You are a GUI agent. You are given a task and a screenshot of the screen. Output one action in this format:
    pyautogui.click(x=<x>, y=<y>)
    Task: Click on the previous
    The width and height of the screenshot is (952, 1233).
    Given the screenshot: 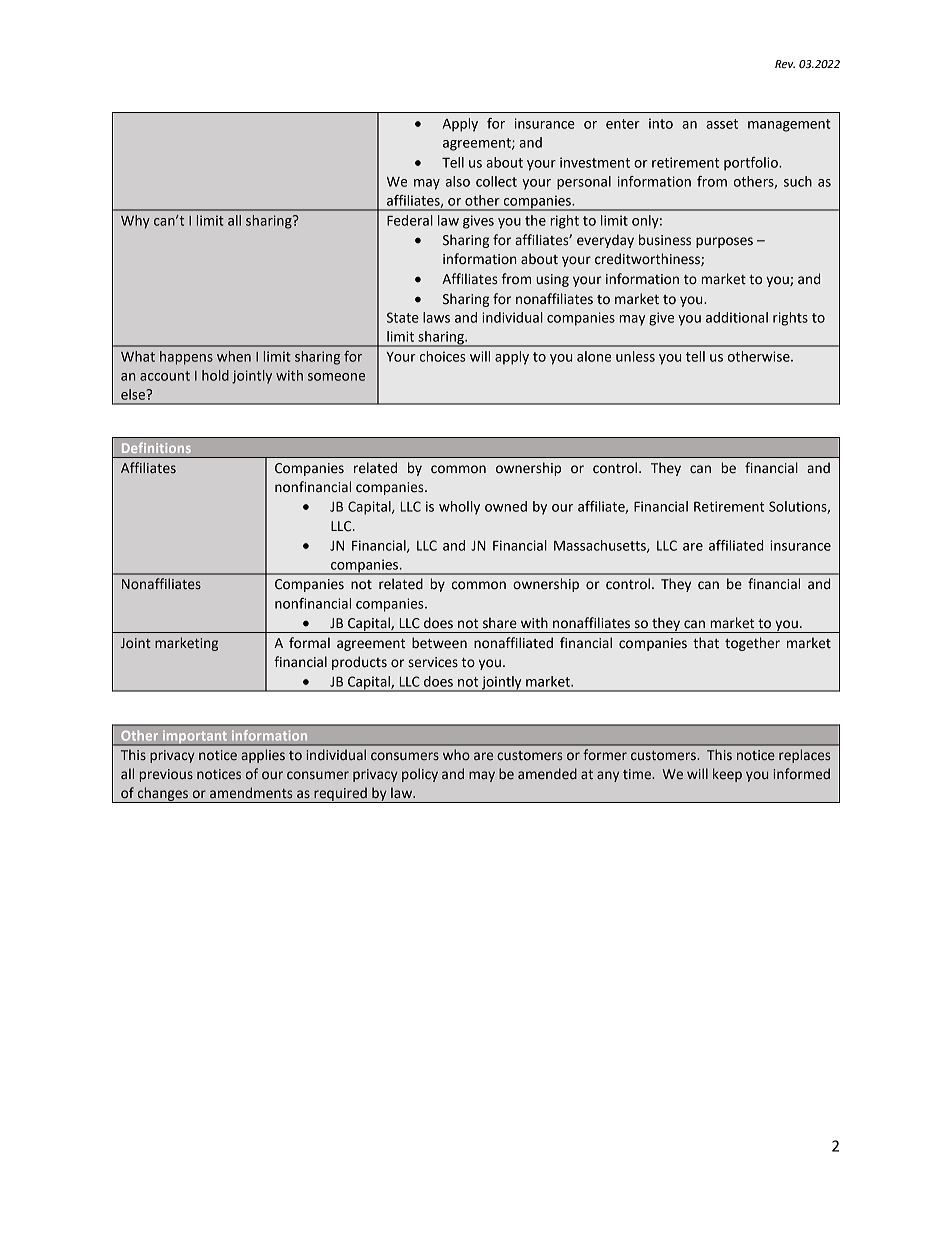 What is the action you would take?
    pyautogui.click(x=166, y=775)
